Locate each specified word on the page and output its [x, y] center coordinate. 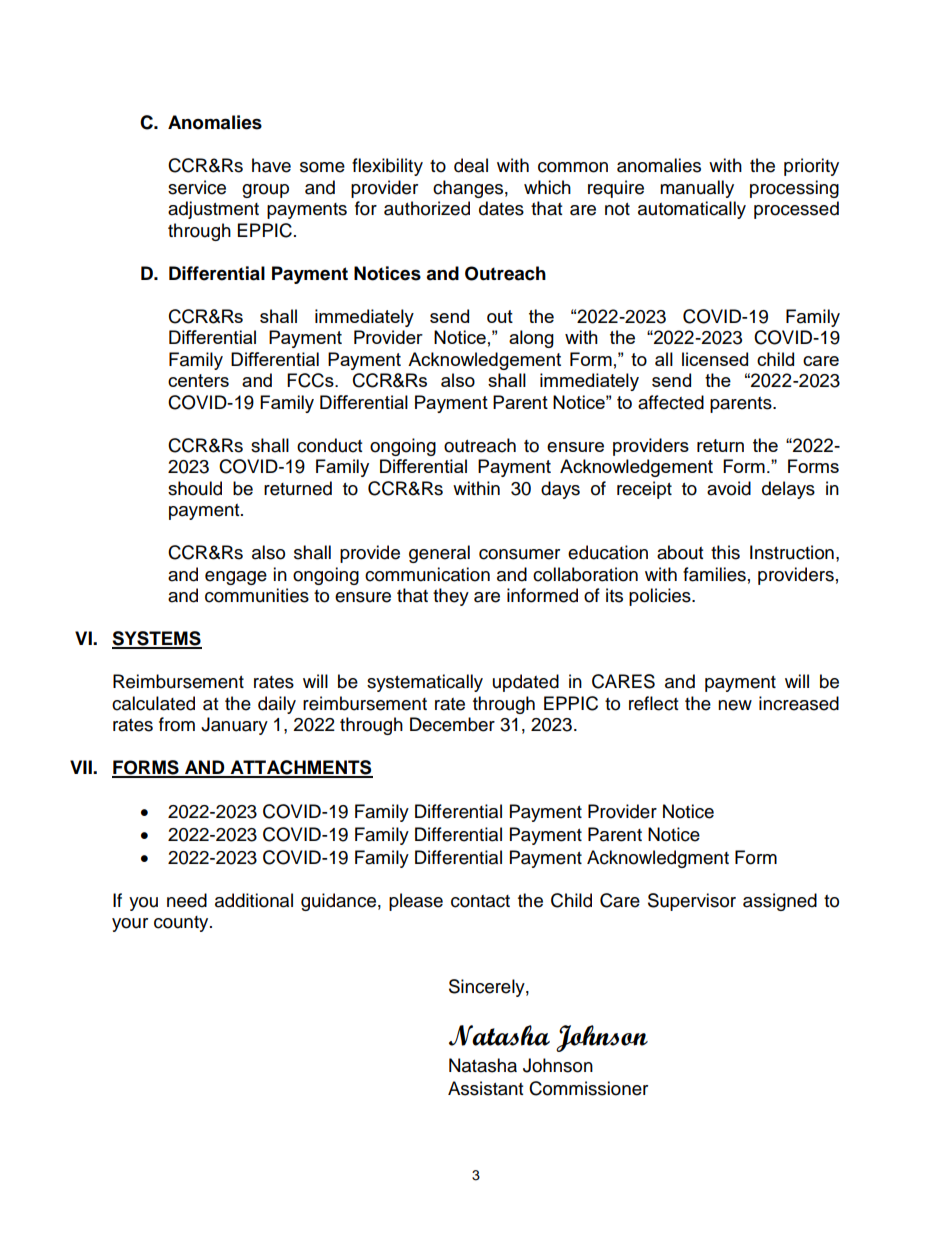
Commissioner [588, 1088]
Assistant [485, 1088]
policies [661, 597]
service [197, 187]
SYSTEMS [157, 639]
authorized [427, 208]
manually [697, 189]
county [182, 924]
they [451, 597]
